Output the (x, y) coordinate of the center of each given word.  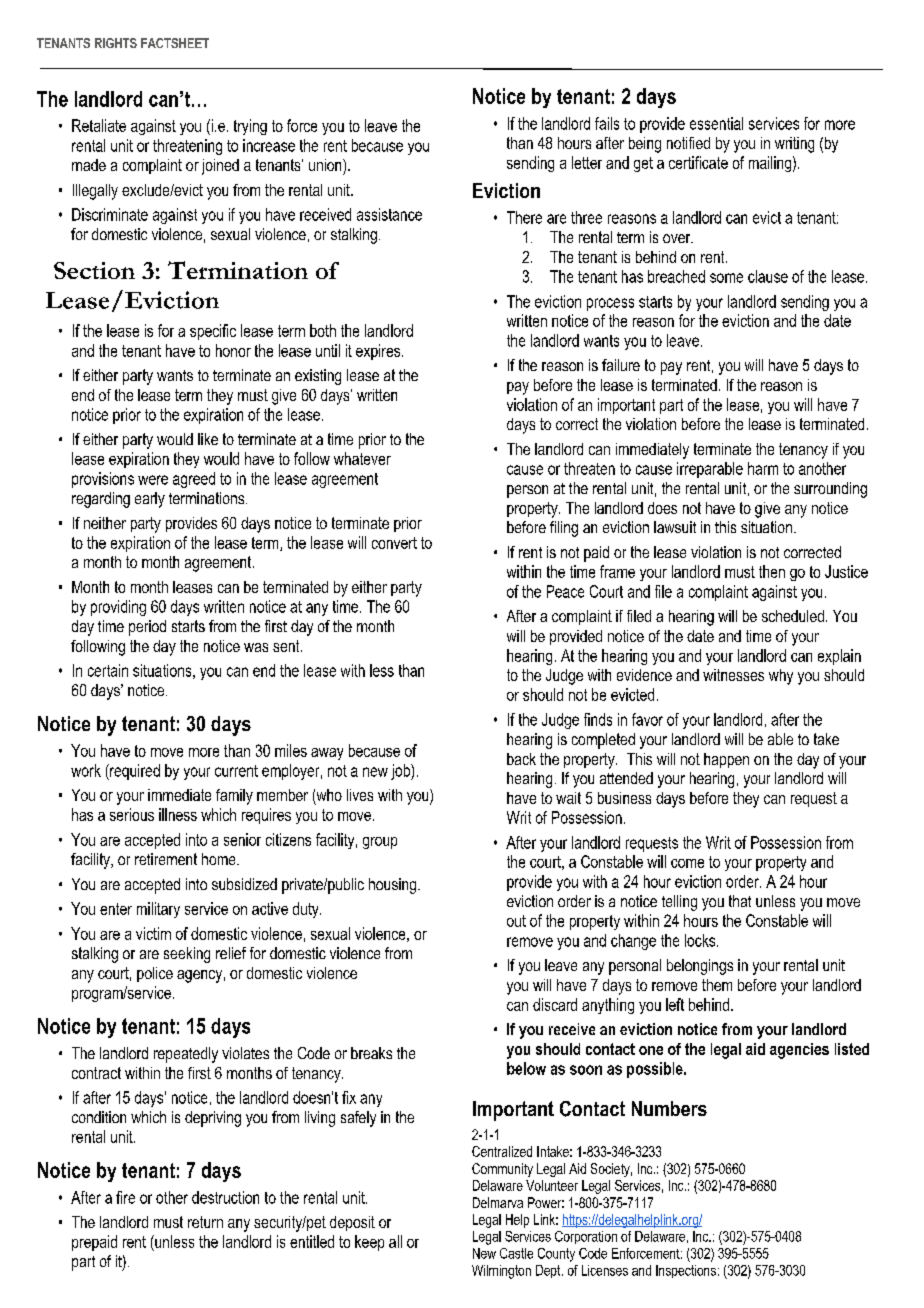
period (147, 628)
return (205, 1222)
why (781, 677)
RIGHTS (116, 43)
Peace (565, 591)
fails (607, 123)
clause (768, 276)
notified (688, 143)
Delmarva (498, 1202)
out (516, 921)
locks (701, 940)
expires (379, 352)
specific (213, 332)
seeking (187, 955)
